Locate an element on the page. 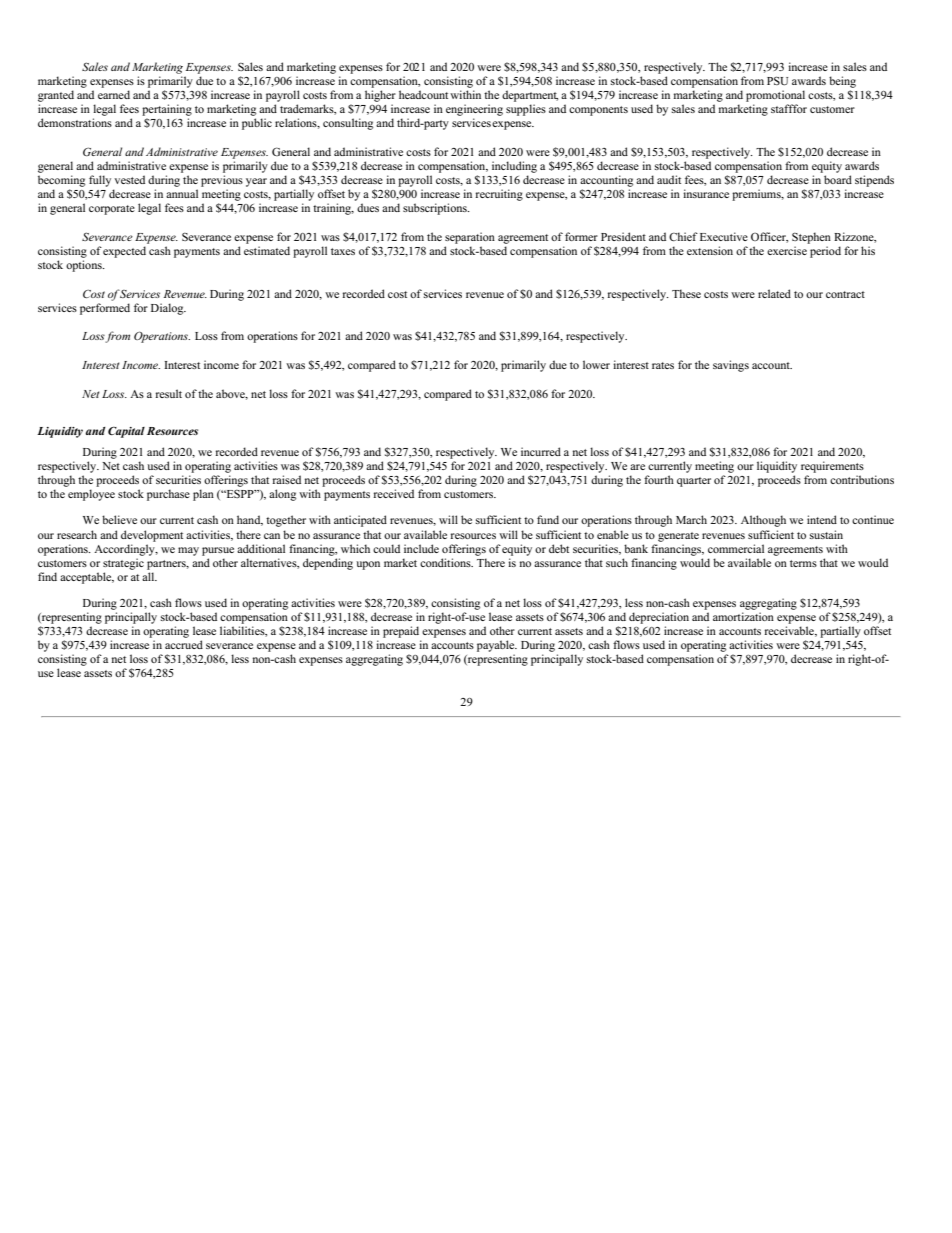 The width and height of the document is (952, 1233). result is located at coordinates (169, 393).
